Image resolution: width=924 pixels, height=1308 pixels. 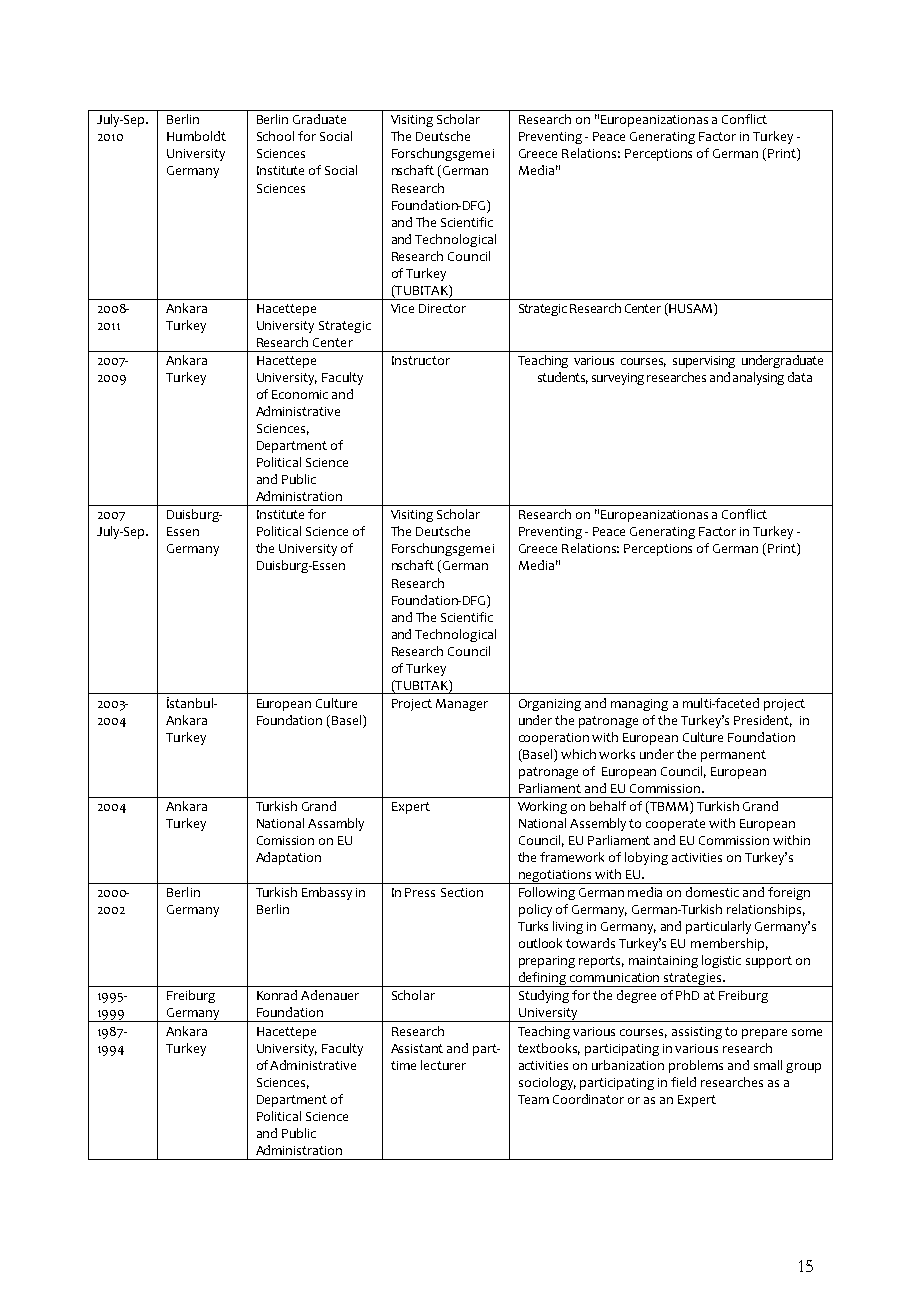 What do you see at coordinates (533, 1099) in the page?
I see `Team` at bounding box center [533, 1099].
